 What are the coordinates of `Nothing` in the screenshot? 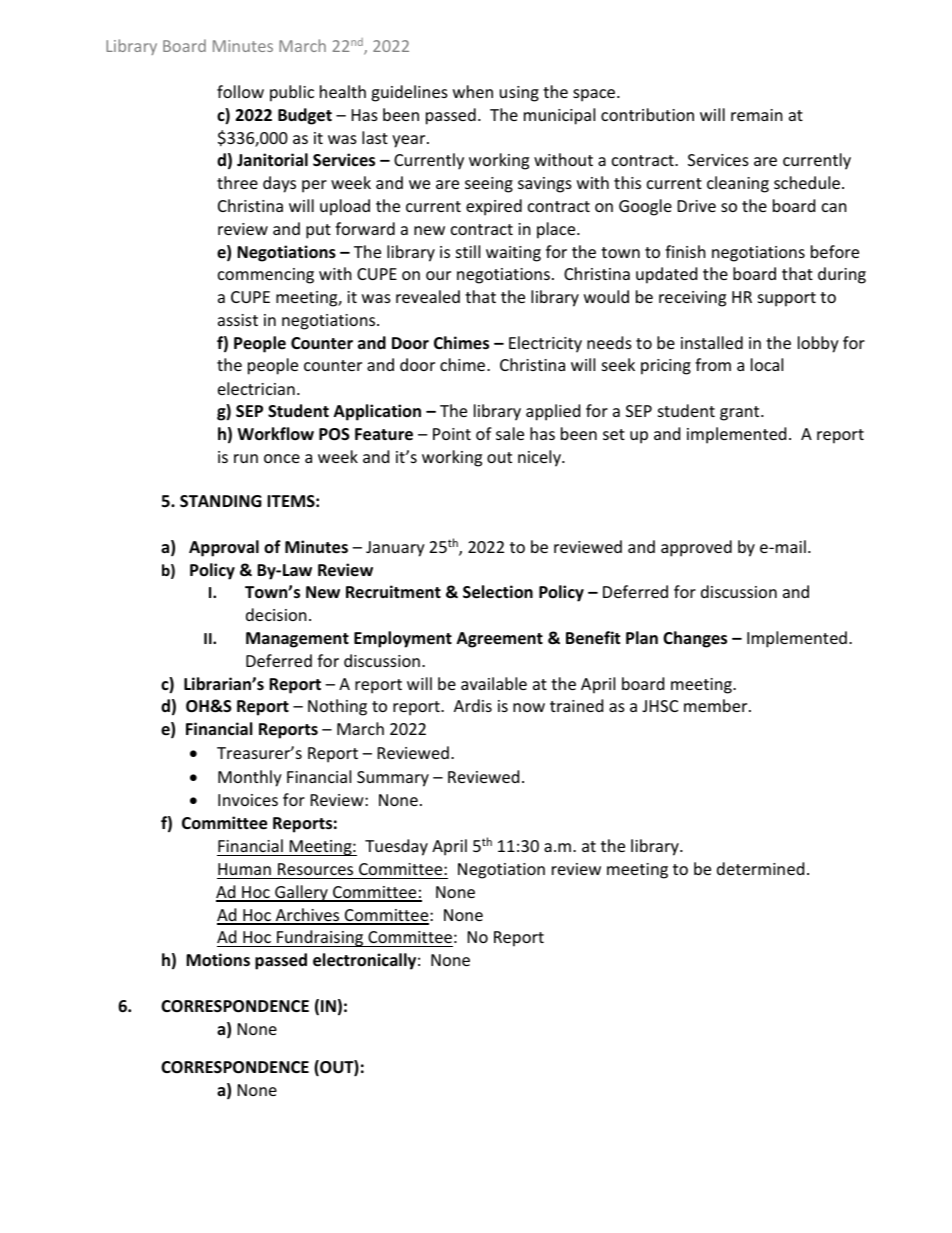 It's located at (337, 707).
